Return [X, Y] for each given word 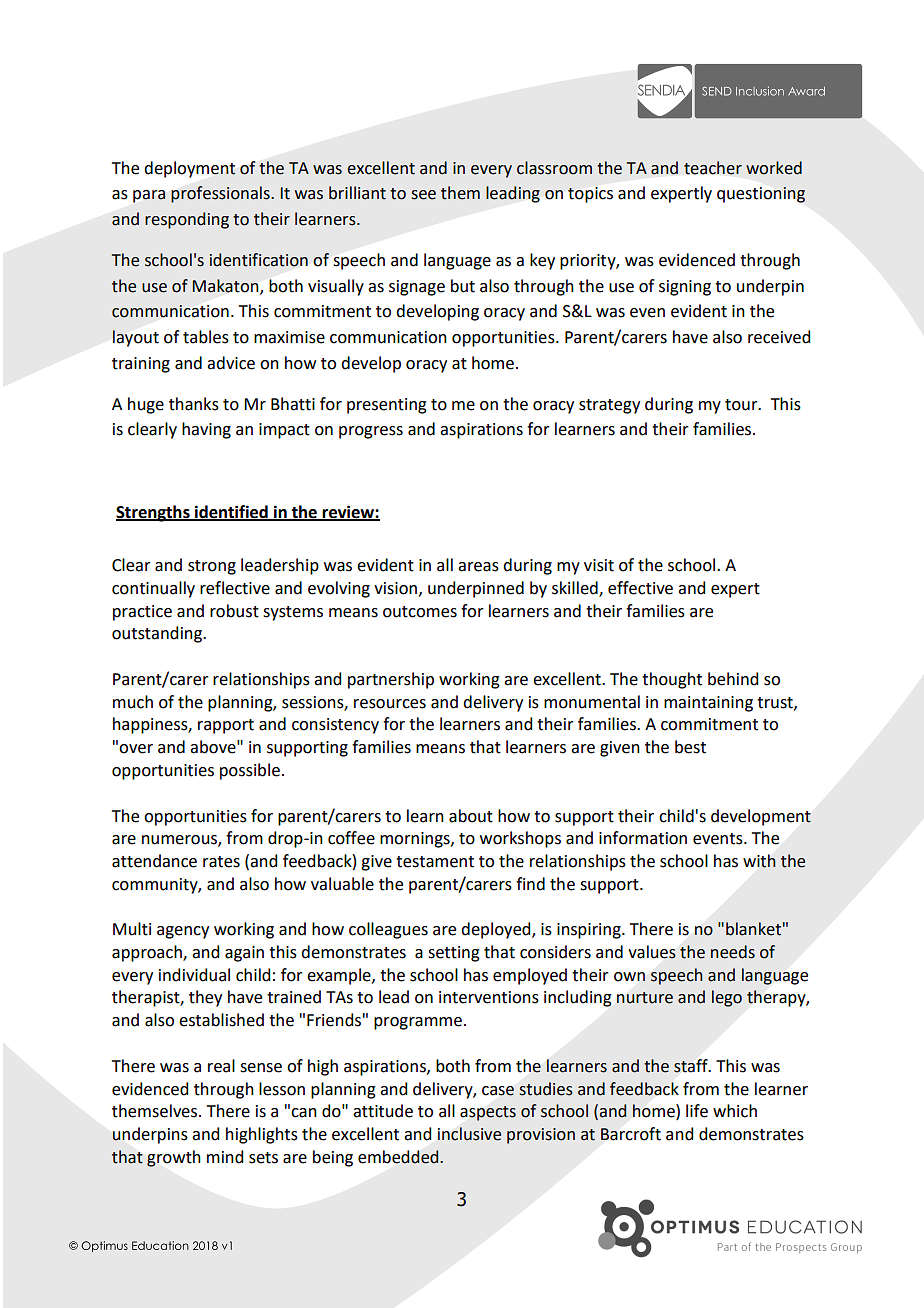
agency [183, 932]
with [759, 861]
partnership [391, 680]
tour [742, 405]
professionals [221, 194]
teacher [713, 168]
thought [672, 680]
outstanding [158, 634]
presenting [387, 406]
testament [435, 862]
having [206, 430]
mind [225, 1157]
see [423, 195]
